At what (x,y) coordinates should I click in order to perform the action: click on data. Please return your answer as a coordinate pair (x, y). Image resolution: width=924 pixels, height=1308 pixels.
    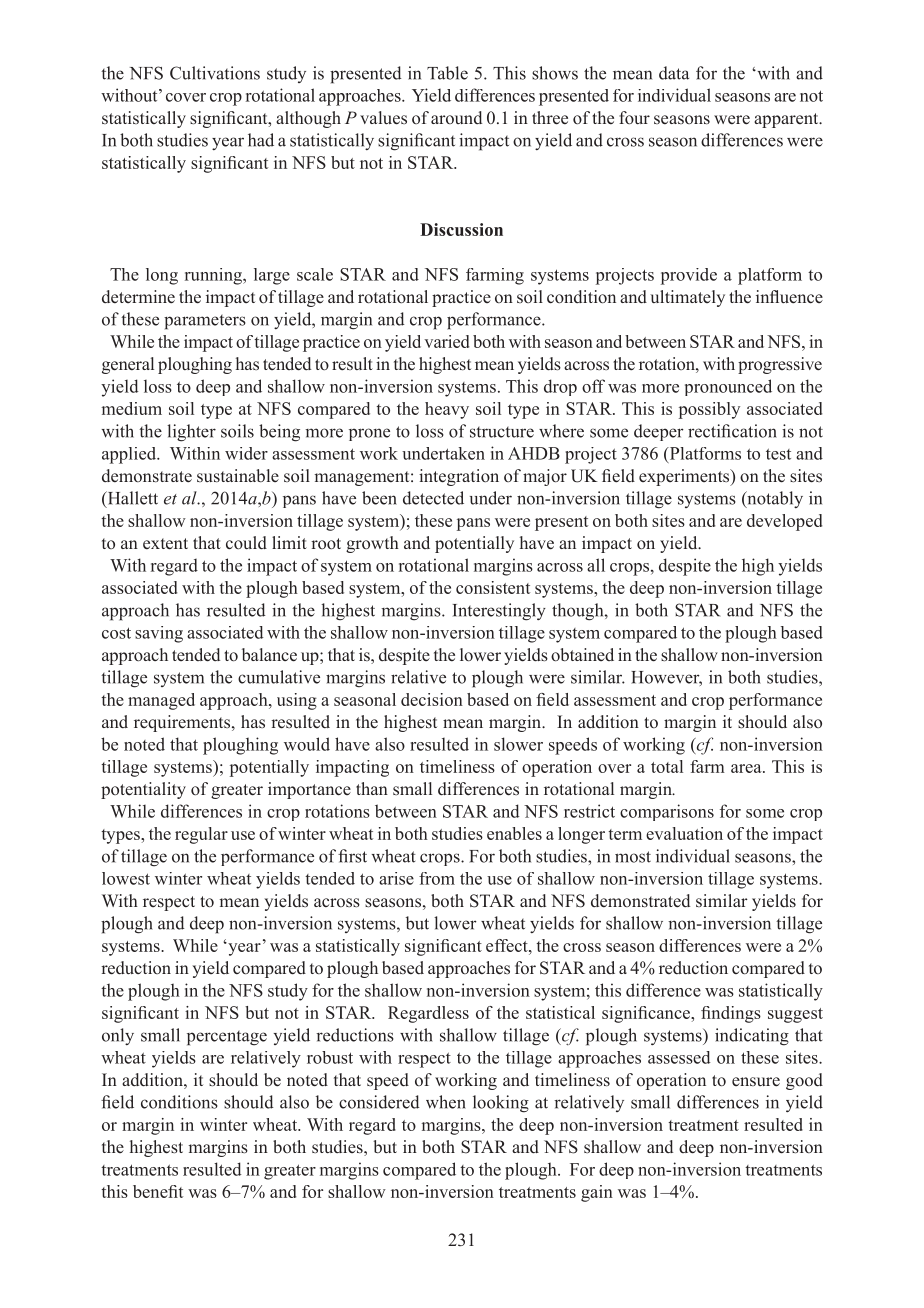
    Looking at the image, I should click on (674, 73).
